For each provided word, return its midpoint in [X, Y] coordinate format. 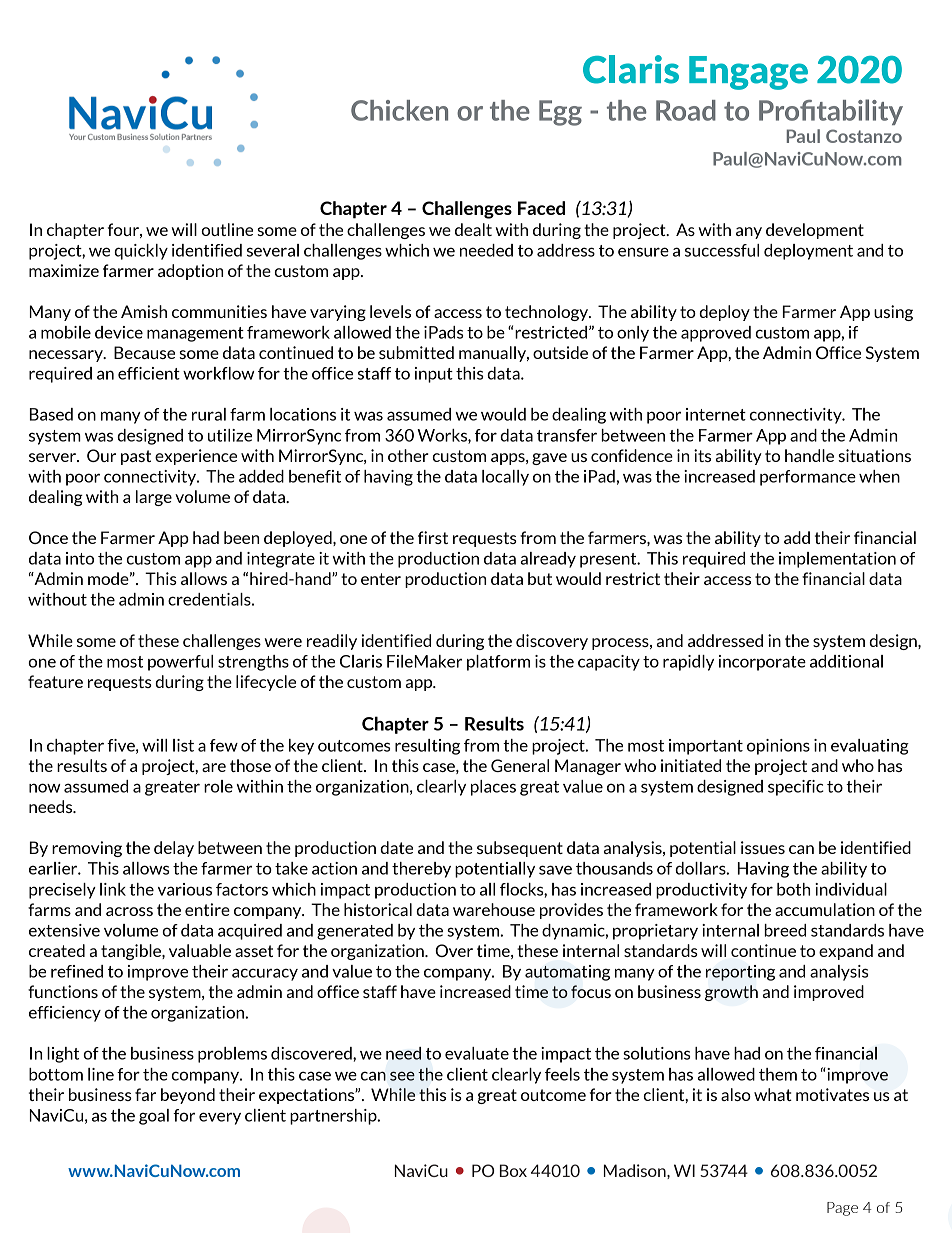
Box [513, 1170]
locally [505, 478]
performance [808, 478]
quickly [141, 252]
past [136, 457]
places [493, 788]
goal [154, 1117]
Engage [748, 73]
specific [796, 788]
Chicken [399, 110]
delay [174, 849]
